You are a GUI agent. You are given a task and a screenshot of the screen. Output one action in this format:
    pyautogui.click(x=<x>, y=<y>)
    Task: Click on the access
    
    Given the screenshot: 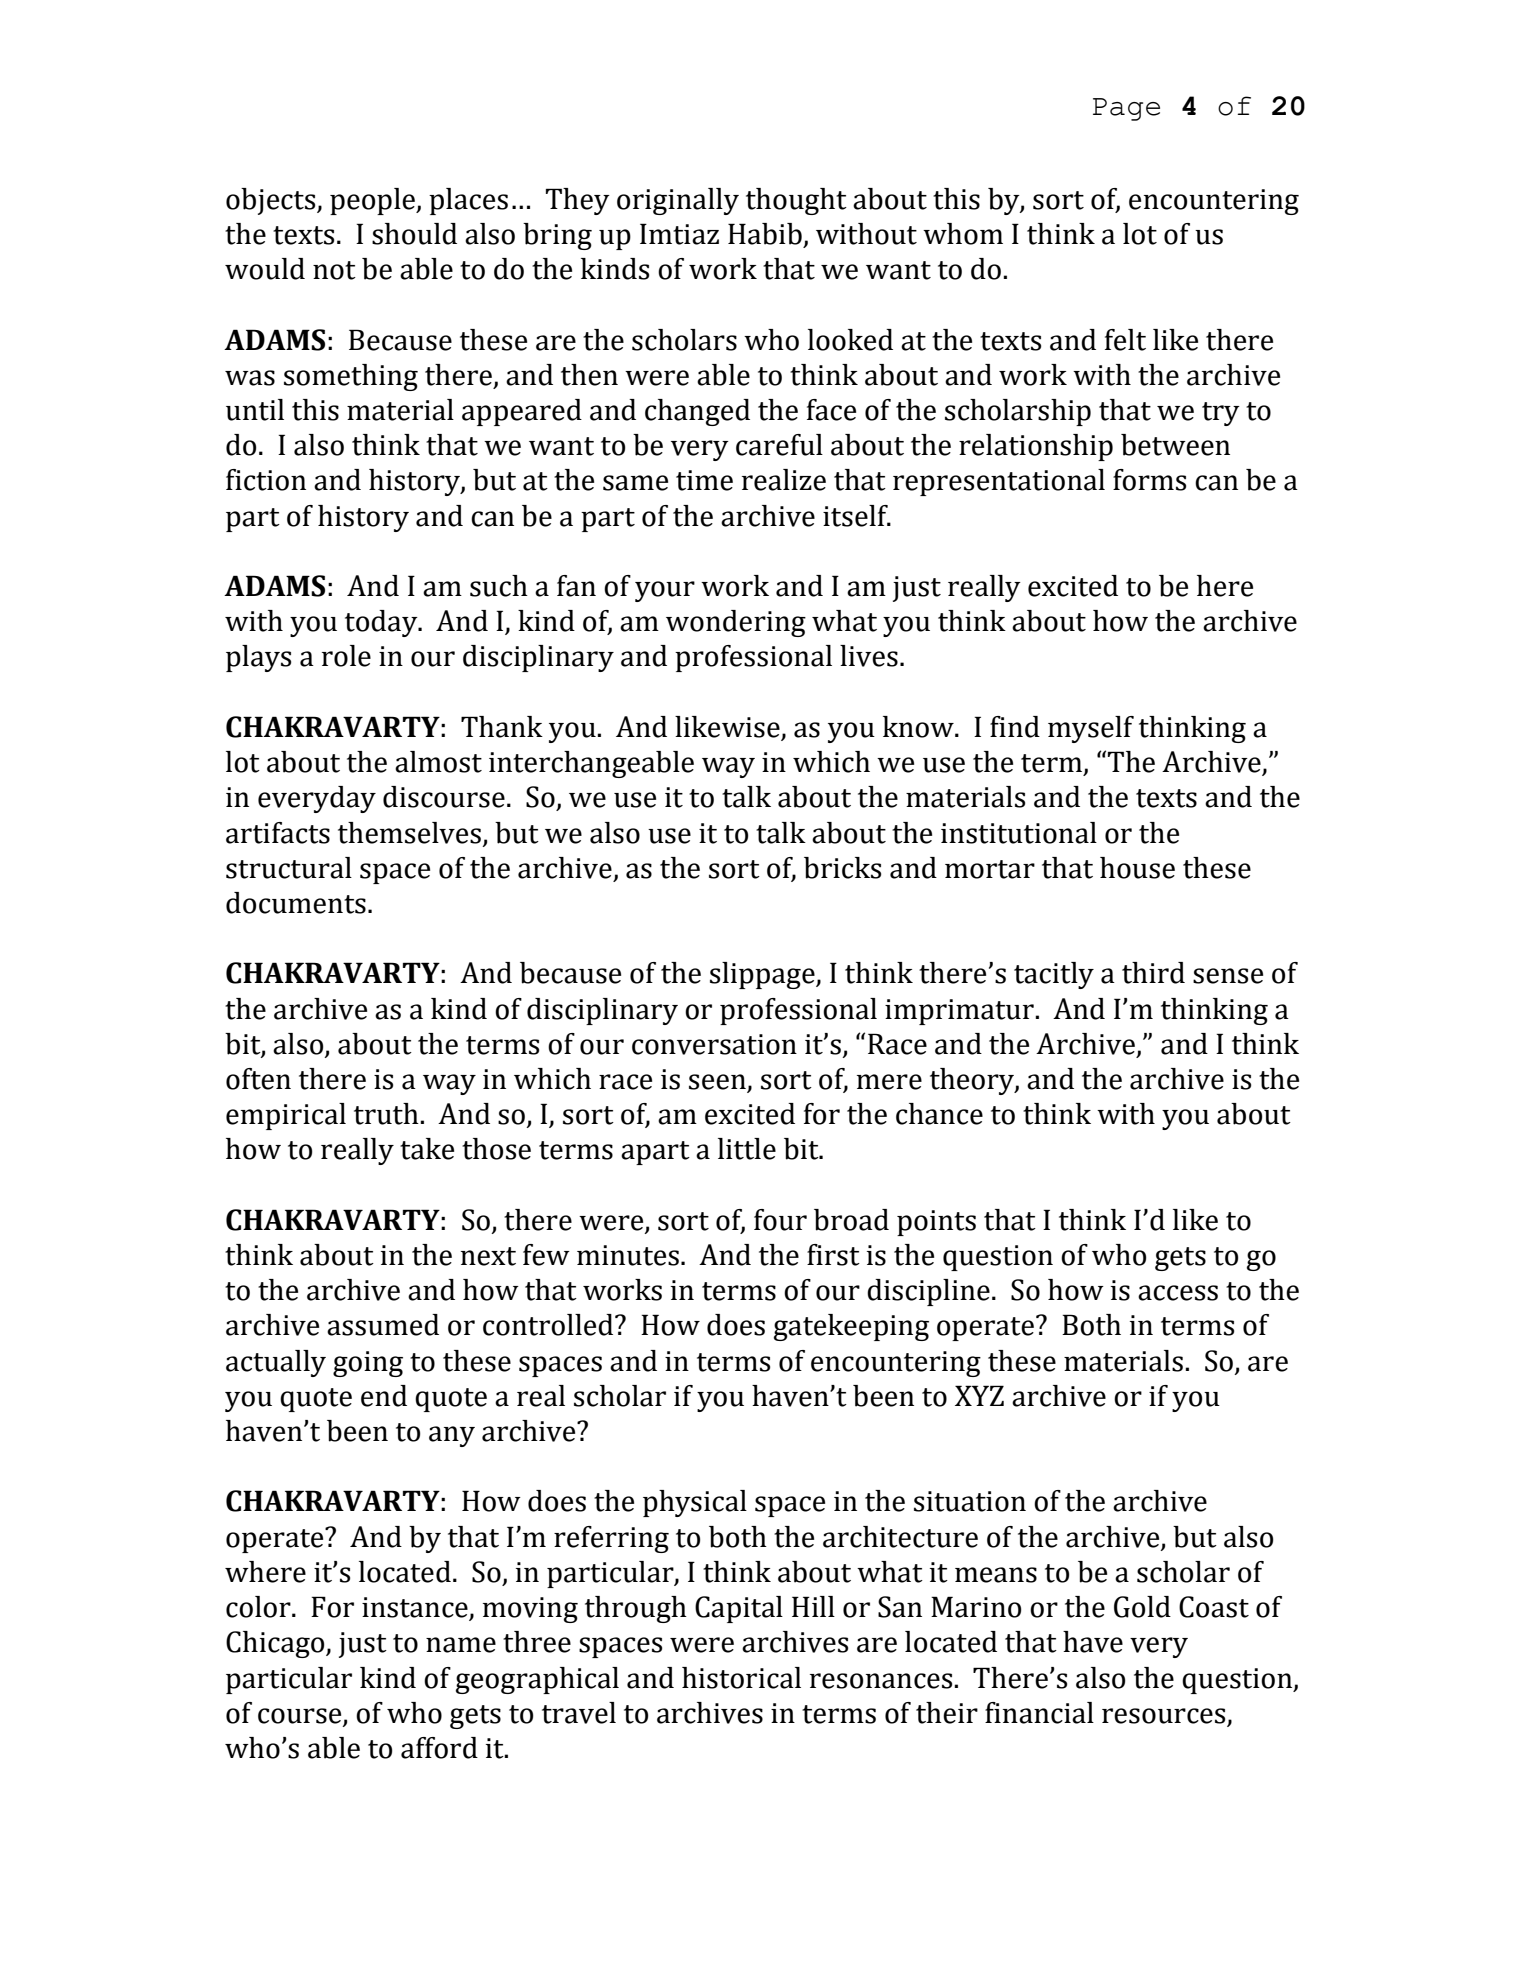 What is the action you would take?
    pyautogui.click(x=1178, y=1293)
